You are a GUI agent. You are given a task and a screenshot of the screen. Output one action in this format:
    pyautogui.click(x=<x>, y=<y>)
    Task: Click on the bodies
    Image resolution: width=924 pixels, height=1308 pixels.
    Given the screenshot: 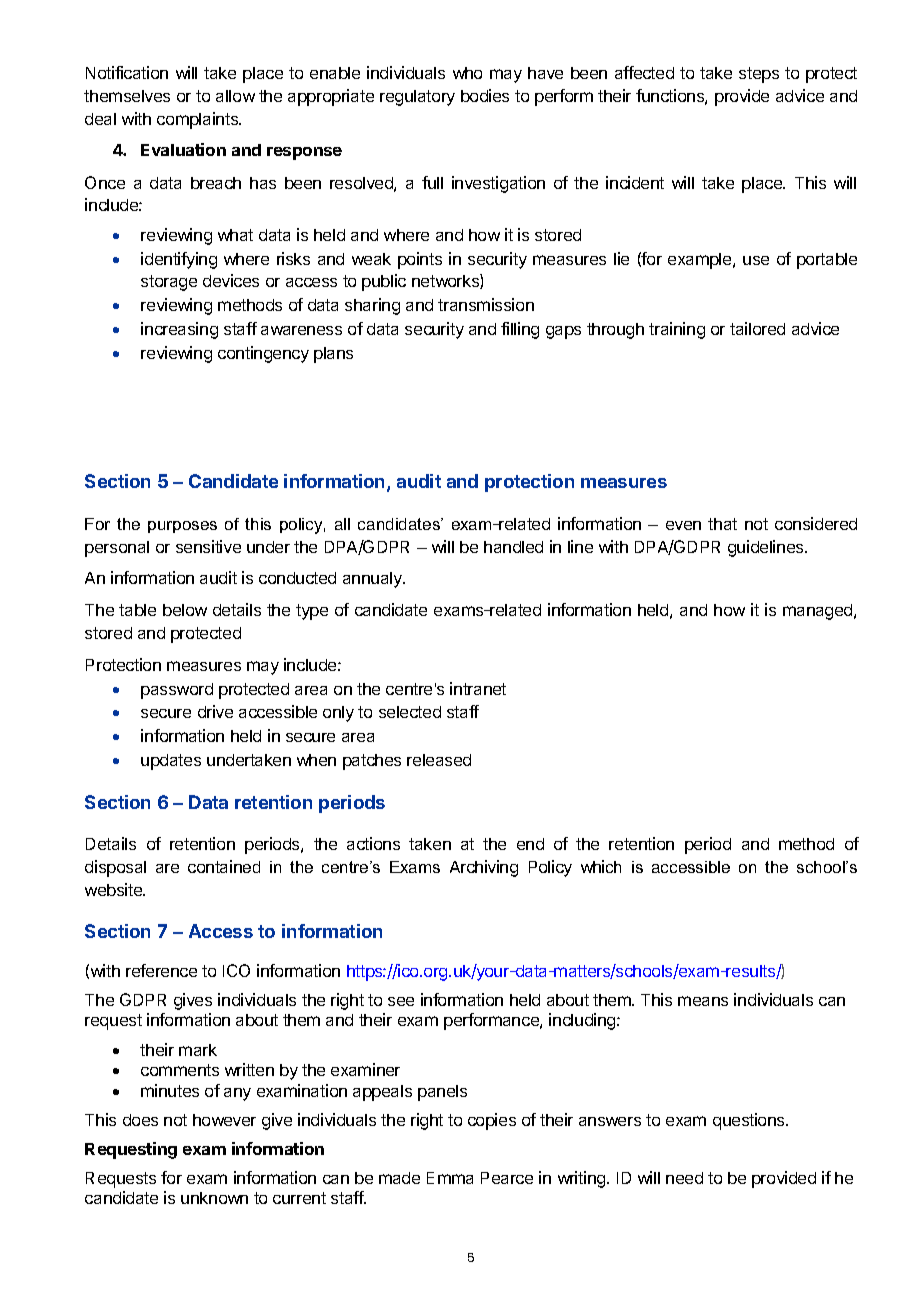 What is the action you would take?
    pyautogui.click(x=485, y=95)
